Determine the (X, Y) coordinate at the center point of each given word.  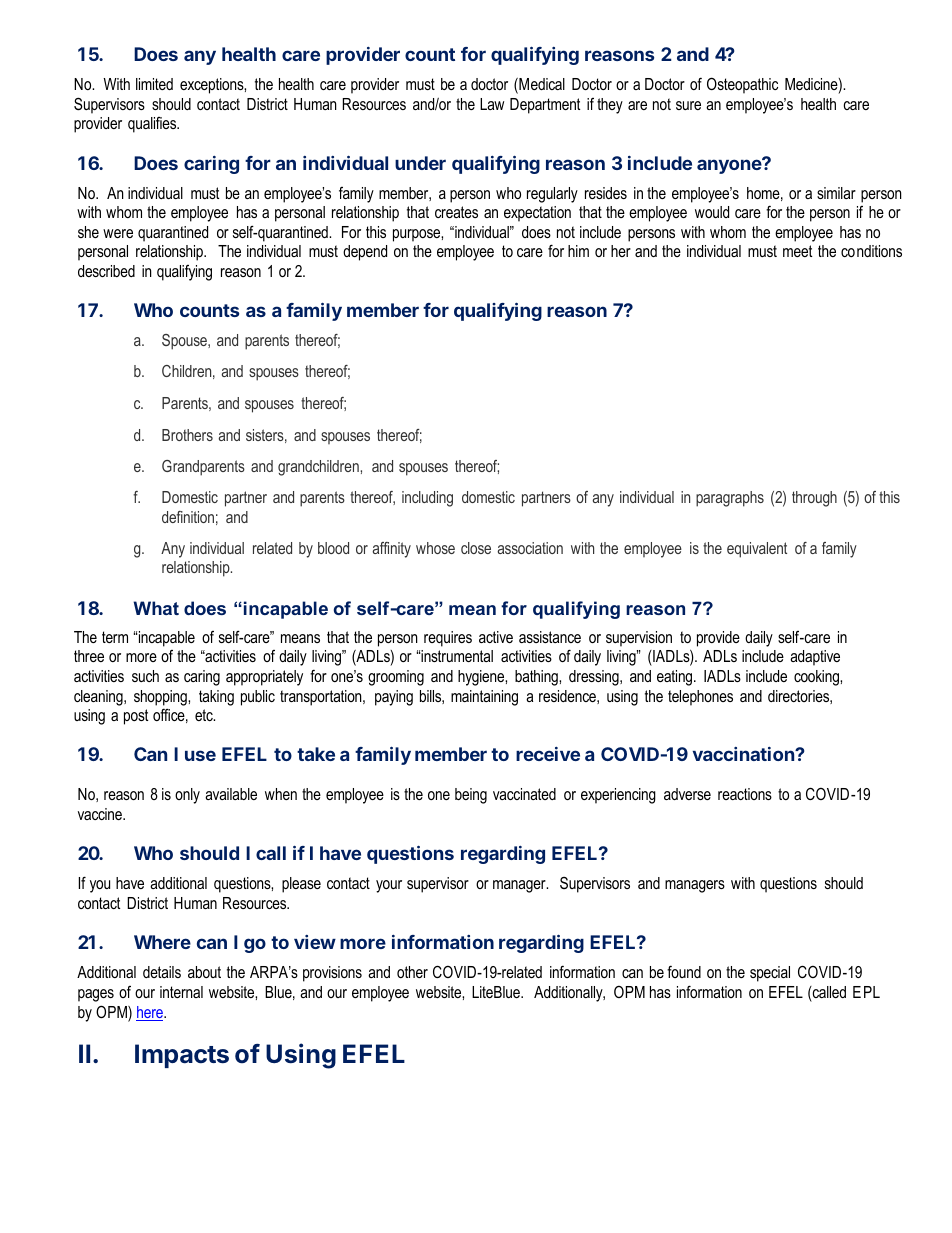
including (427, 499)
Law (492, 104)
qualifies (153, 125)
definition (188, 517)
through (814, 499)
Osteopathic (742, 85)
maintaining (484, 698)
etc (205, 715)
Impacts (182, 1056)
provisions (332, 974)
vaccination (744, 754)
